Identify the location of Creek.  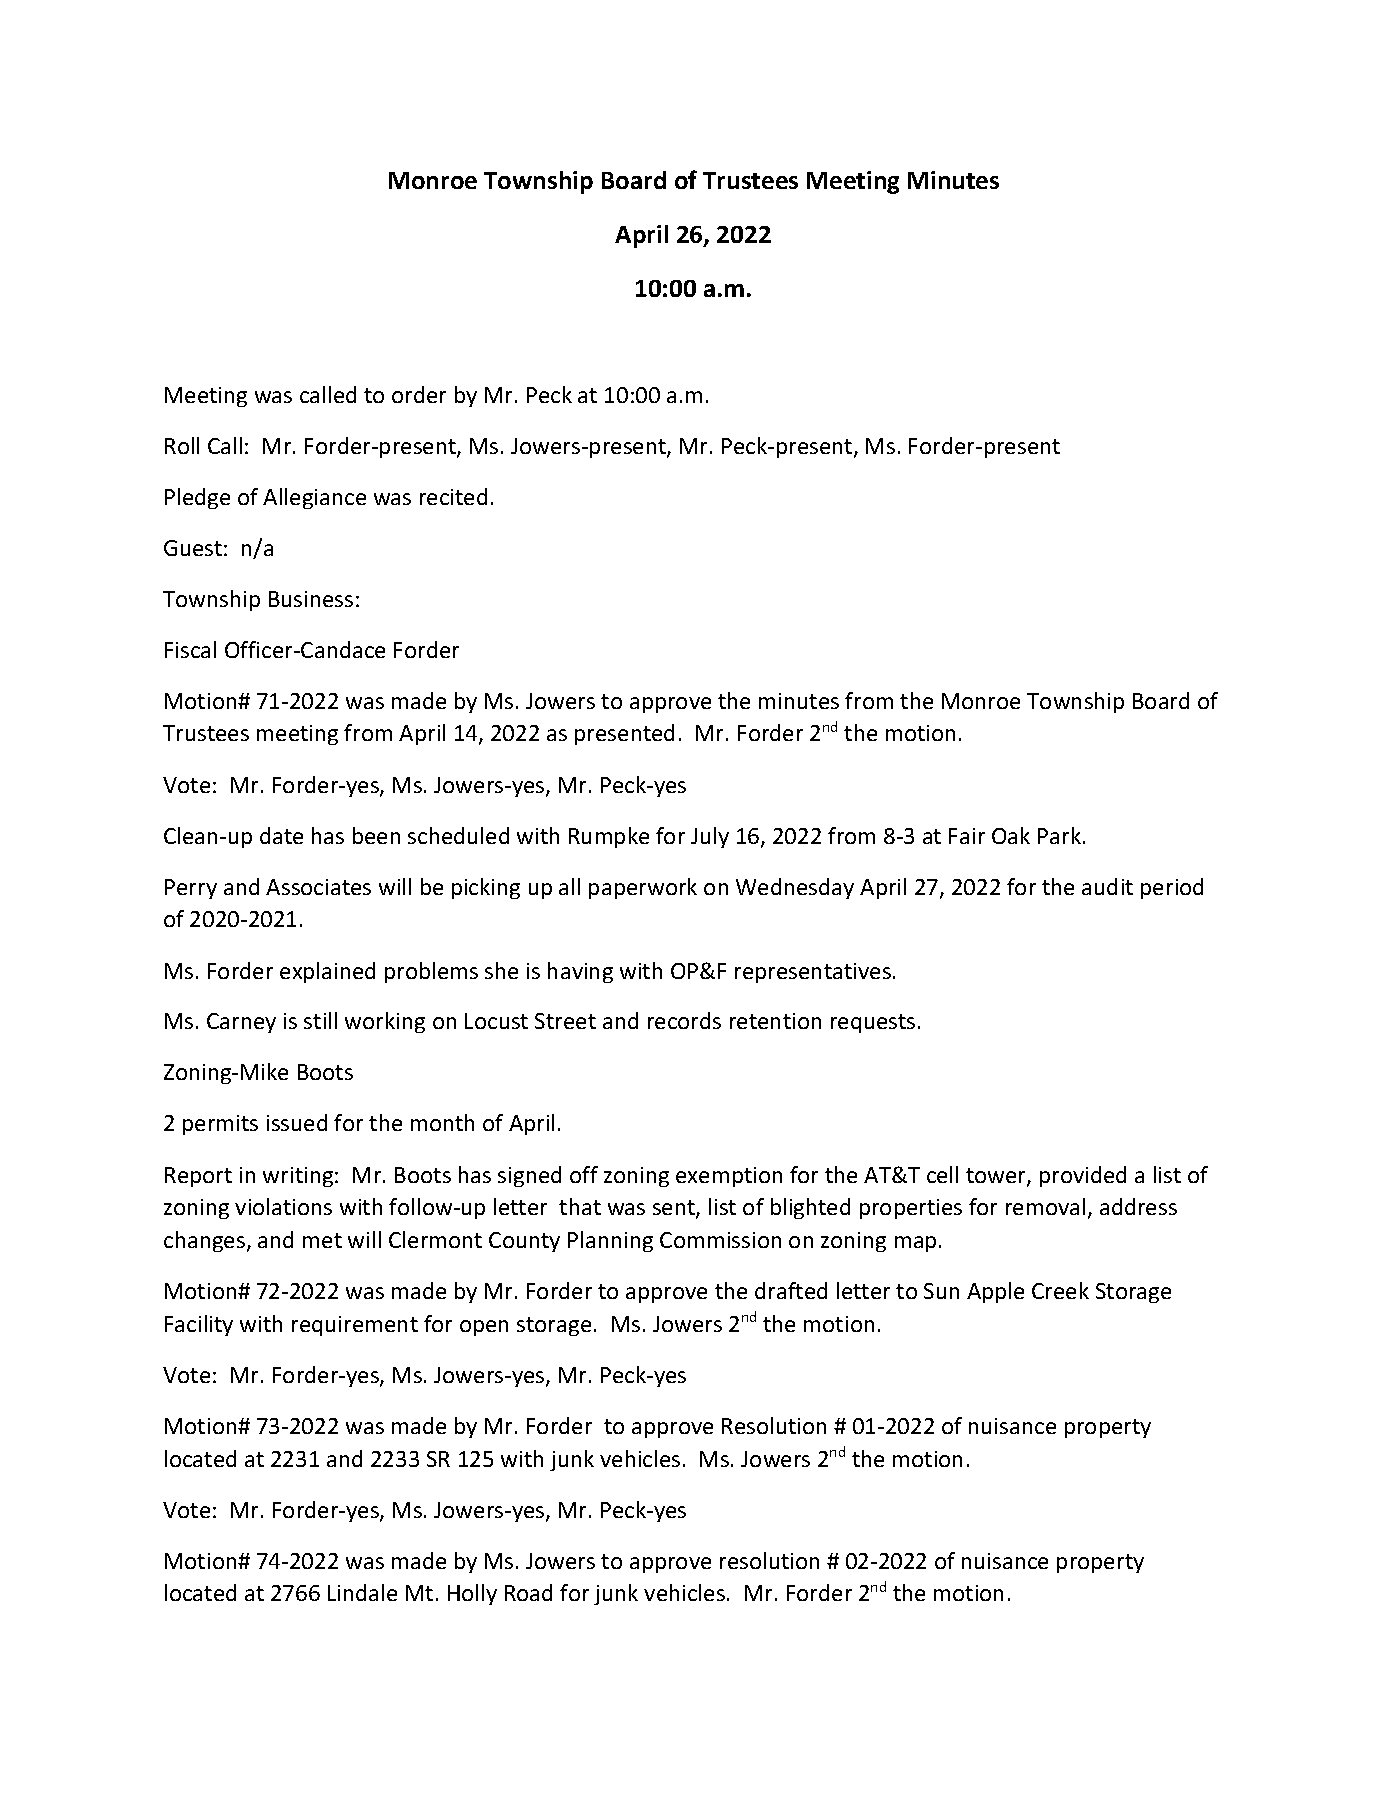
(1060, 1290).
